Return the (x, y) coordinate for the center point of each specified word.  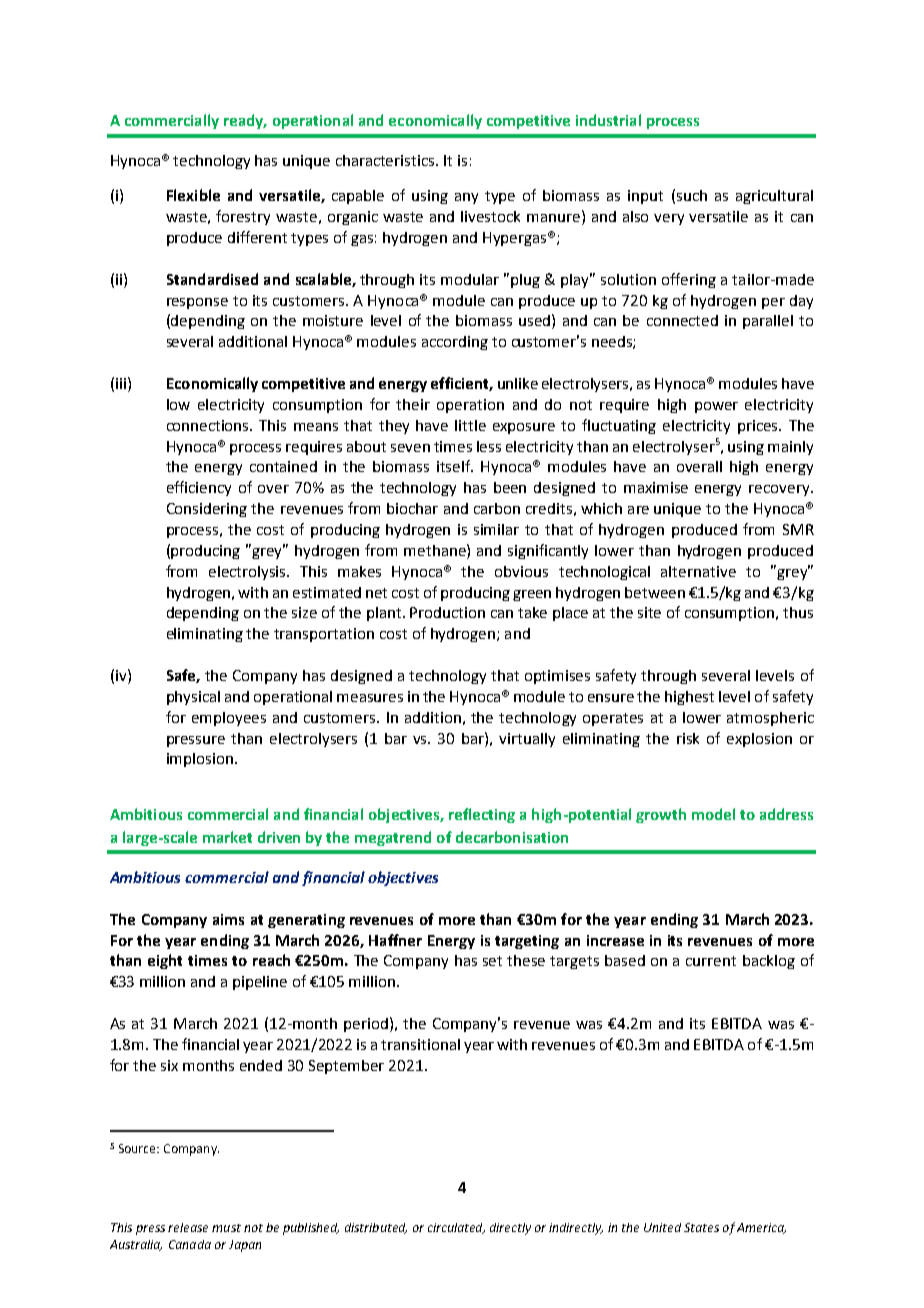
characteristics (386, 160)
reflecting (482, 815)
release (188, 1227)
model (713, 814)
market (227, 837)
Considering (207, 510)
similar (496, 529)
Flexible (193, 195)
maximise (656, 487)
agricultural (774, 197)
